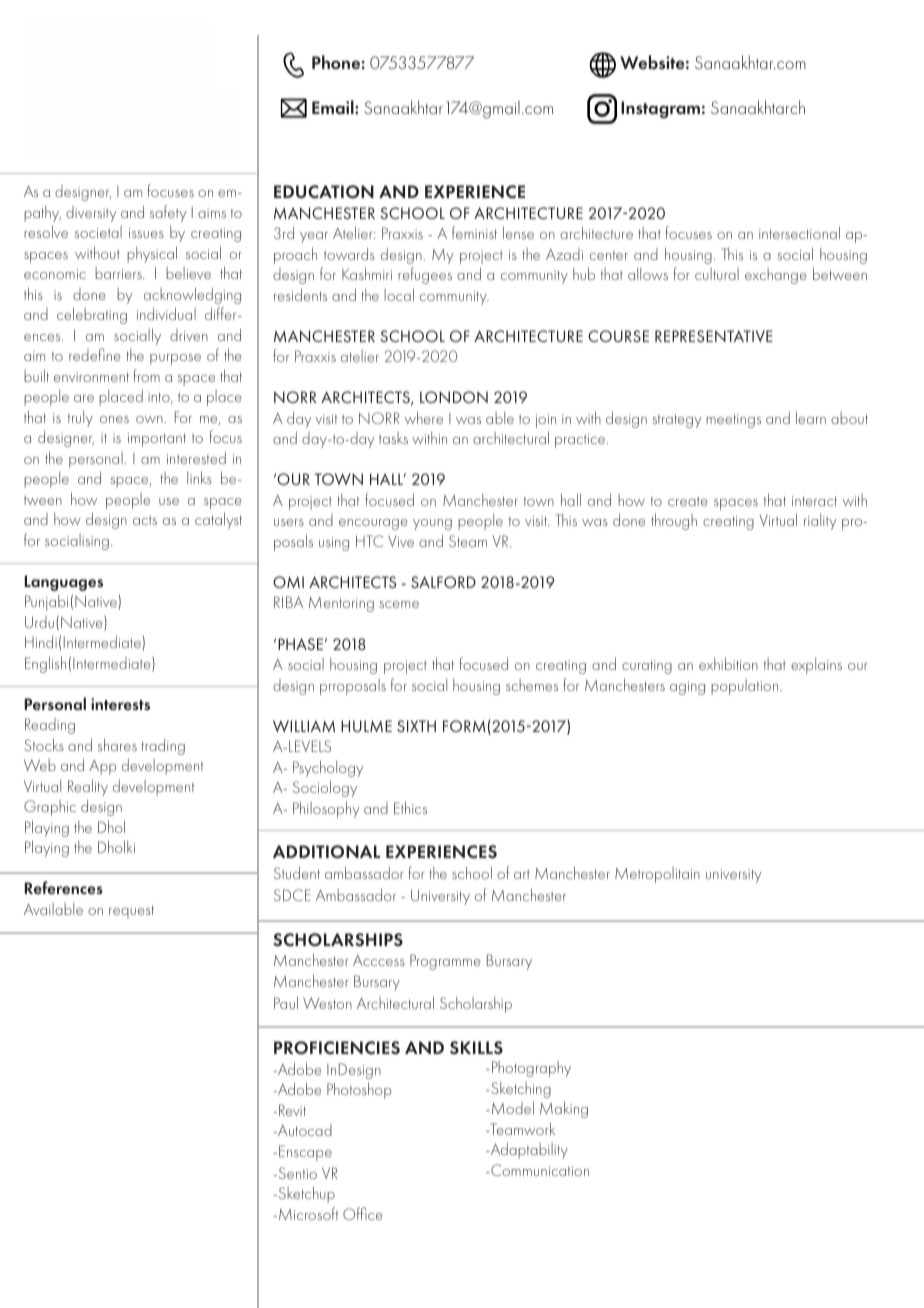 The image size is (924, 1308). What do you see at coordinates (522, 874) in the screenshot?
I see `art` at bounding box center [522, 874].
